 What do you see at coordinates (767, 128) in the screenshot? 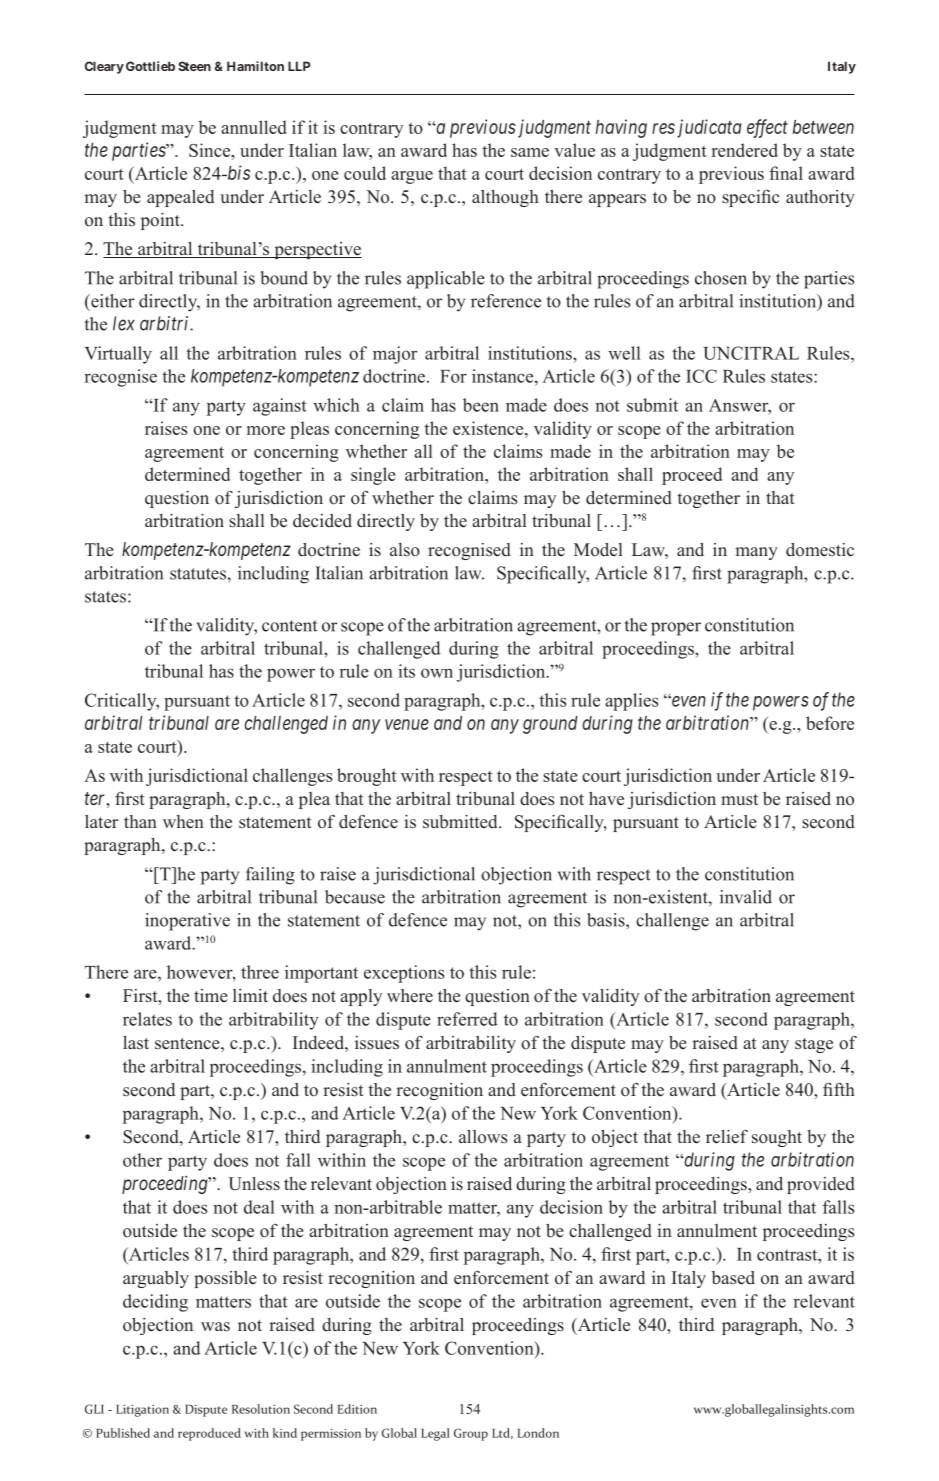
I see `effect` at bounding box center [767, 128].
